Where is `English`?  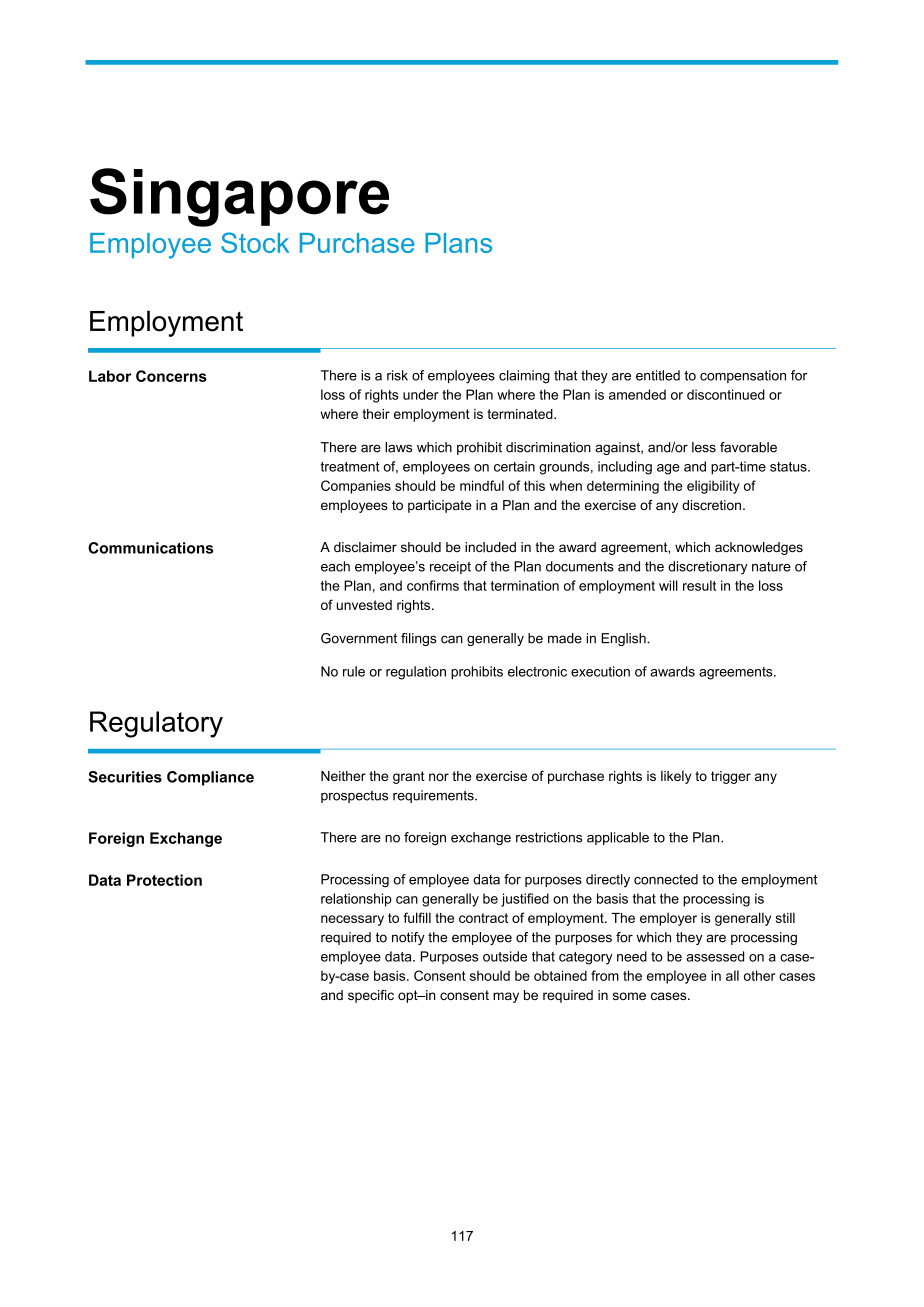 English is located at coordinates (624, 639).
